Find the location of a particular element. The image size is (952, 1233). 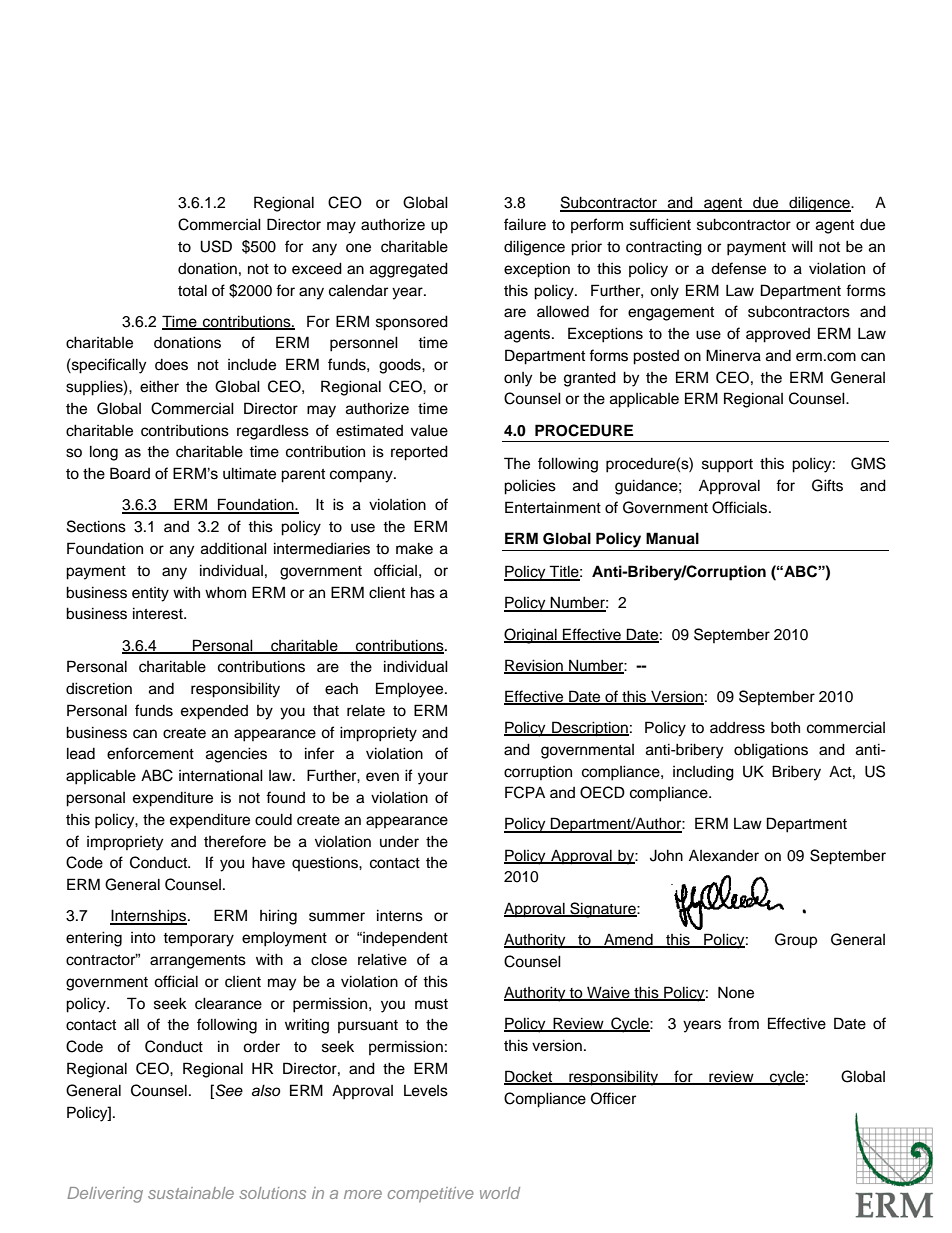

will is located at coordinates (802, 246).
